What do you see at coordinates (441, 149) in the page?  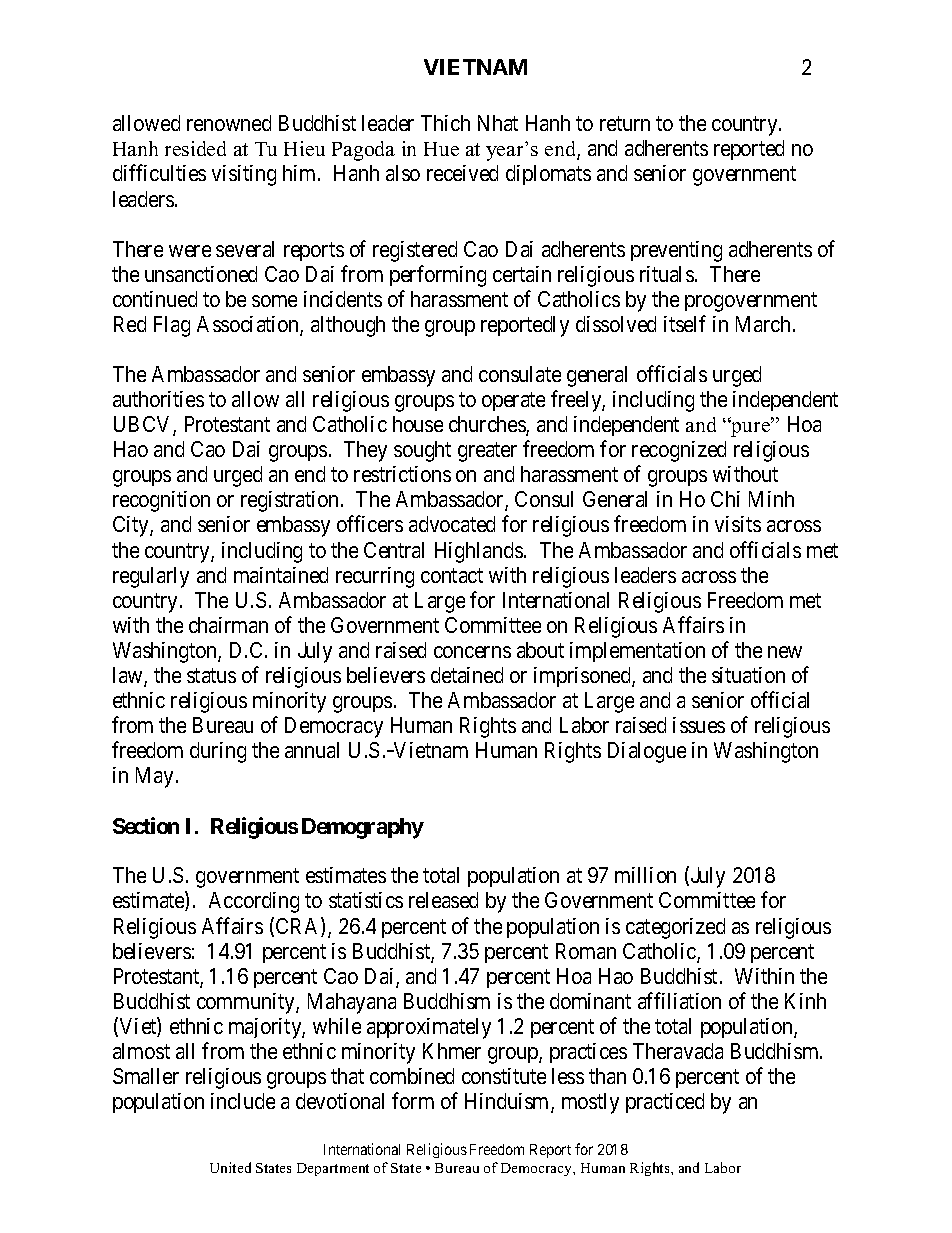 I see `Hue` at bounding box center [441, 149].
